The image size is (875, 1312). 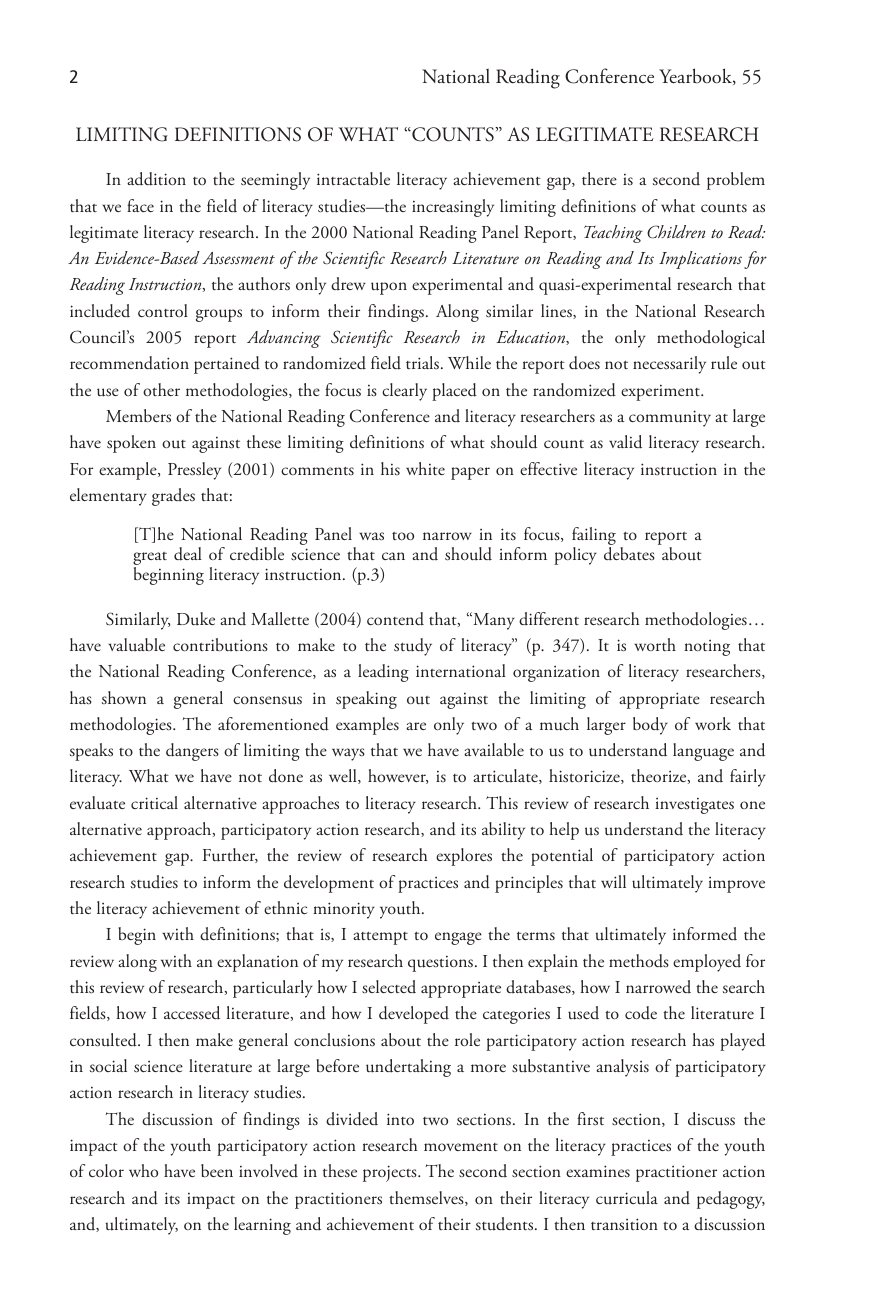 I want to click on intractable, so click(x=353, y=178).
